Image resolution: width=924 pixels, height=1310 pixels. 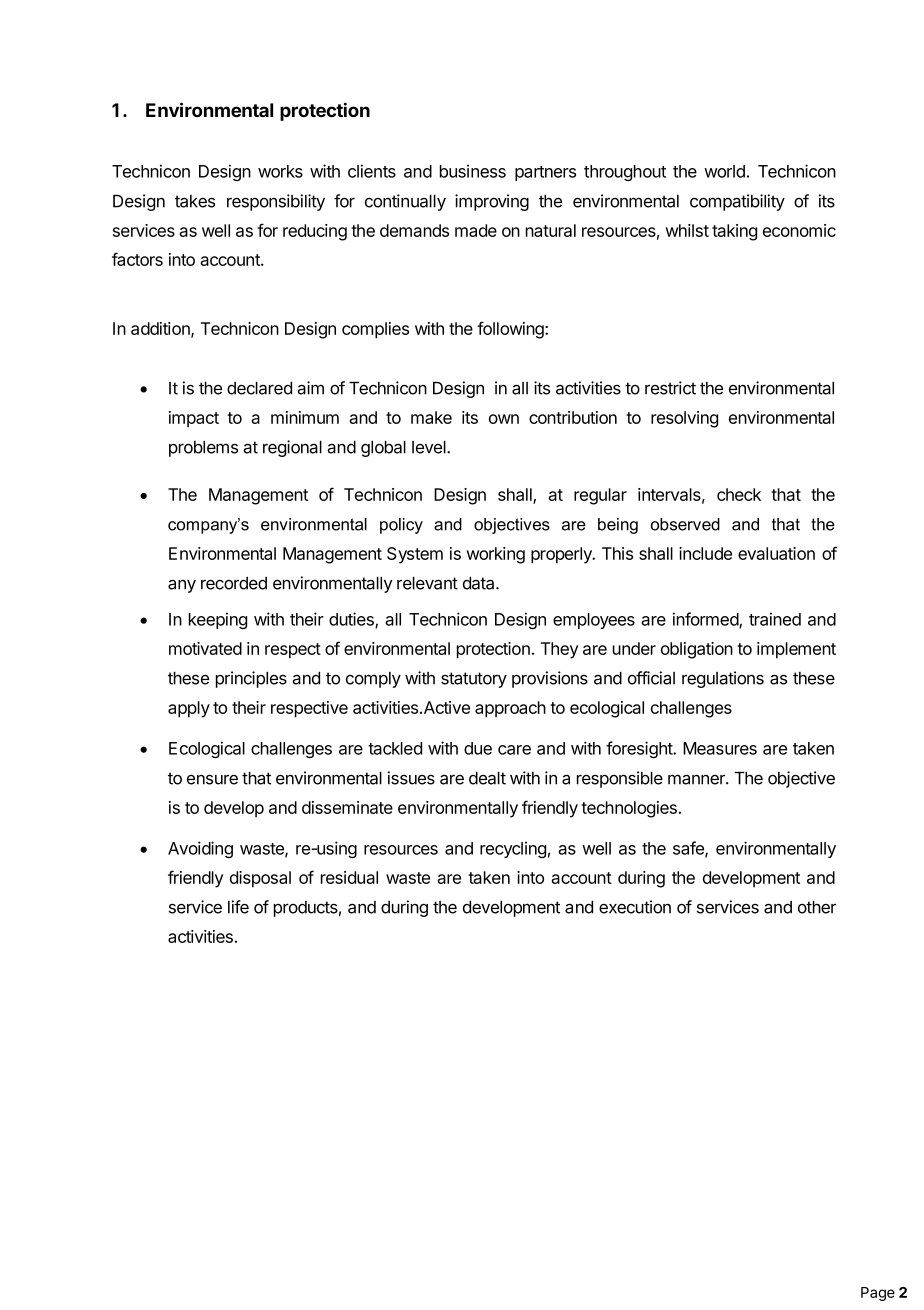 I want to click on care, so click(x=514, y=750).
